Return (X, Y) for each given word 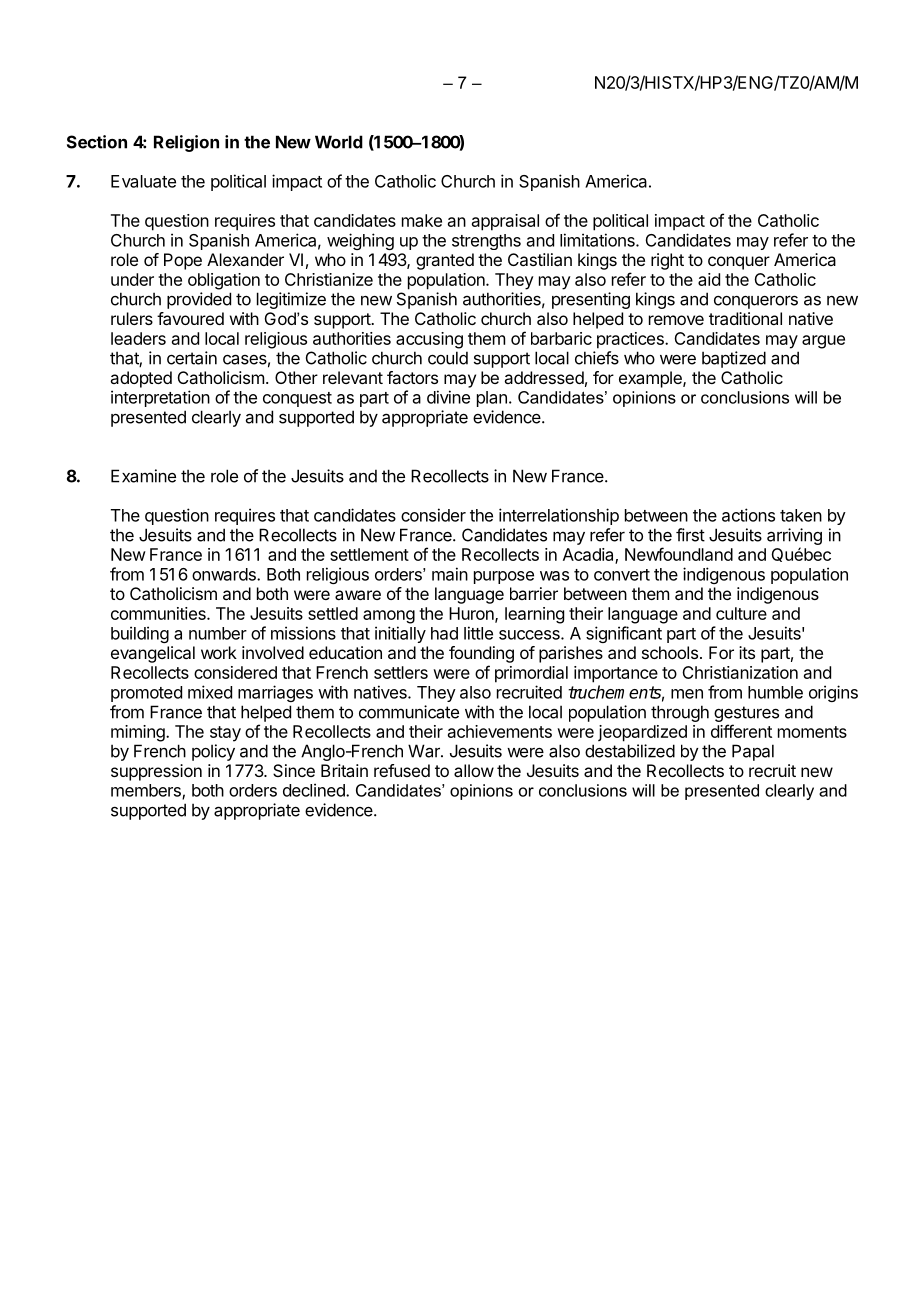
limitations (598, 240)
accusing (429, 340)
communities (159, 613)
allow (474, 770)
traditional (745, 318)
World (339, 142)
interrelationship (559, 516)
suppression (156, 772)
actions (748, 515)
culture (741, 613)
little (478, 633)
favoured (190, 318)
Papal (753, 752)
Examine (143, 476)
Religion (186, 143)
